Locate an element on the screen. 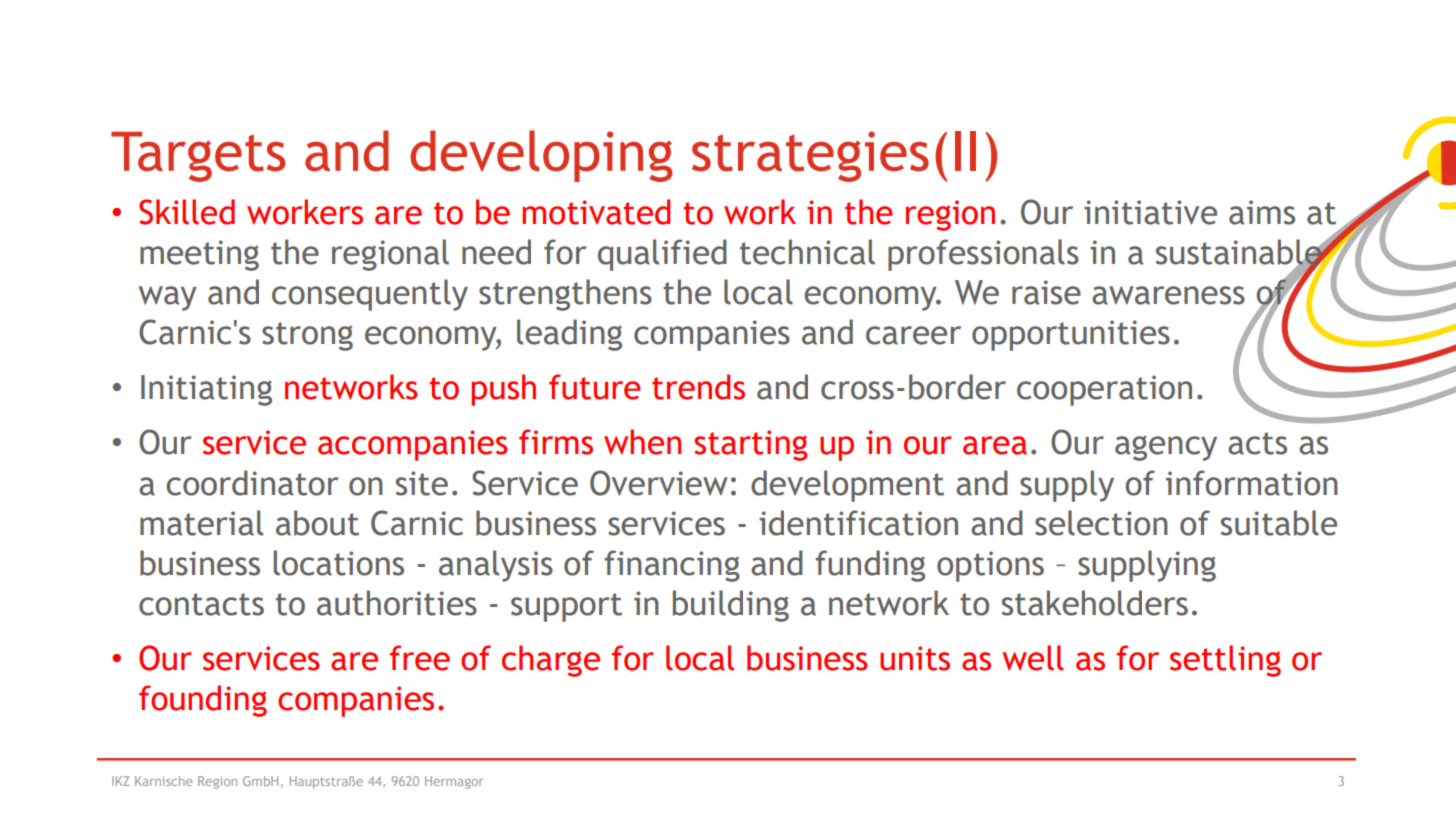 Image resolution: width=1456 pixels, height=819 pixels. charge is located at coordinates (551, 661).
